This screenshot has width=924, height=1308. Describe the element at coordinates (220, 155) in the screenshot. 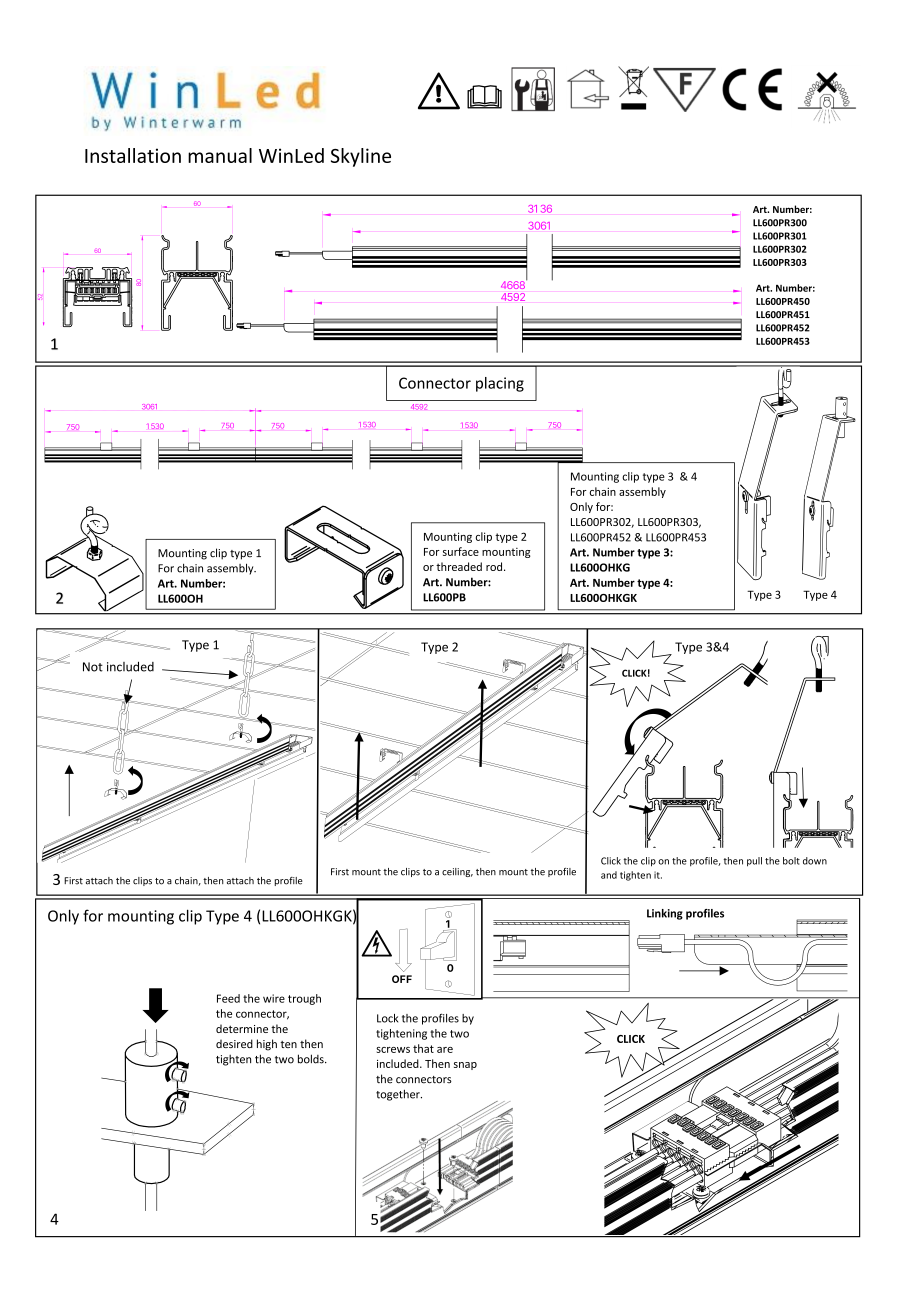

I see `manual` at that location.
